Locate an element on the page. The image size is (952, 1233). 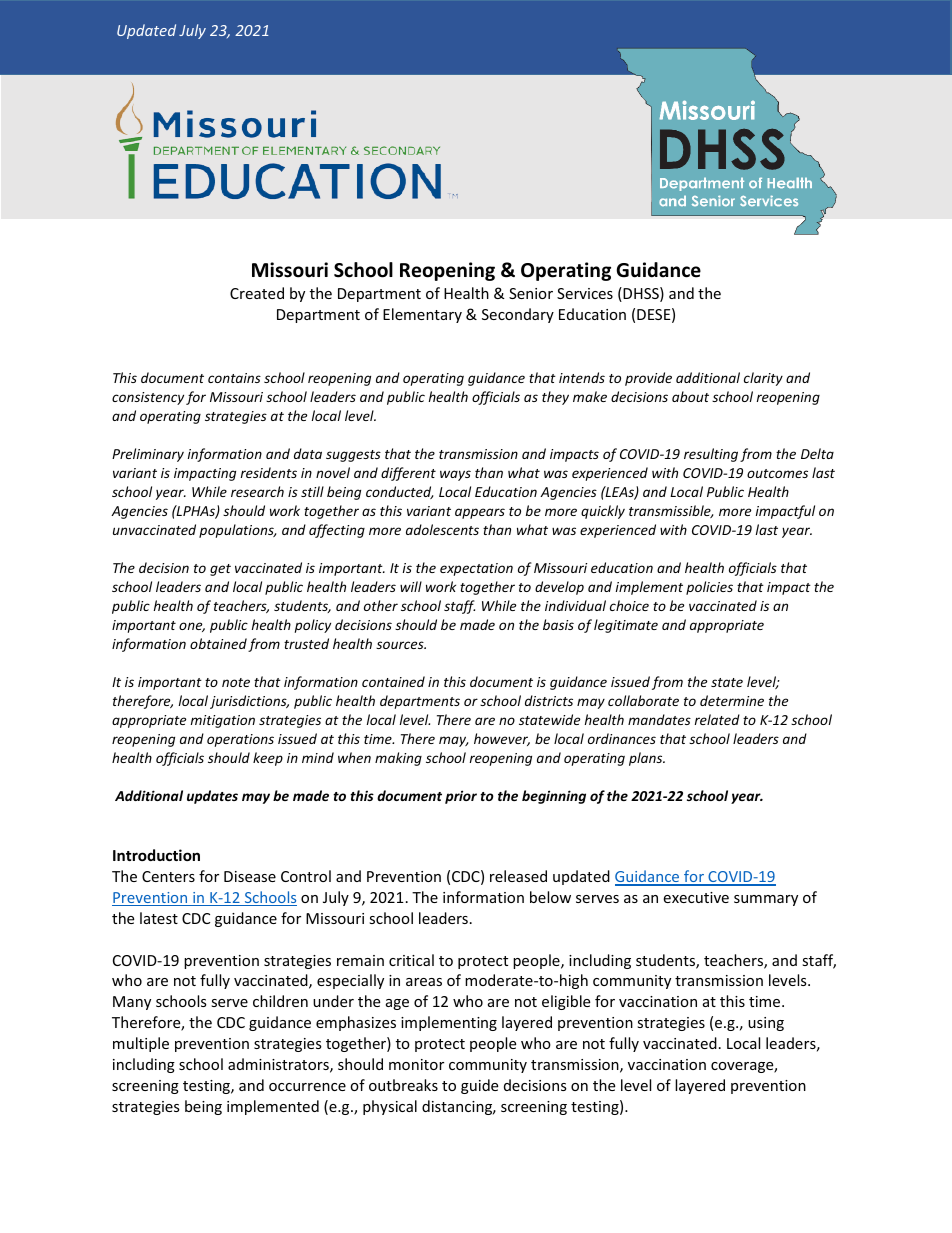
Secondary is located at coordinates (518, 315).
